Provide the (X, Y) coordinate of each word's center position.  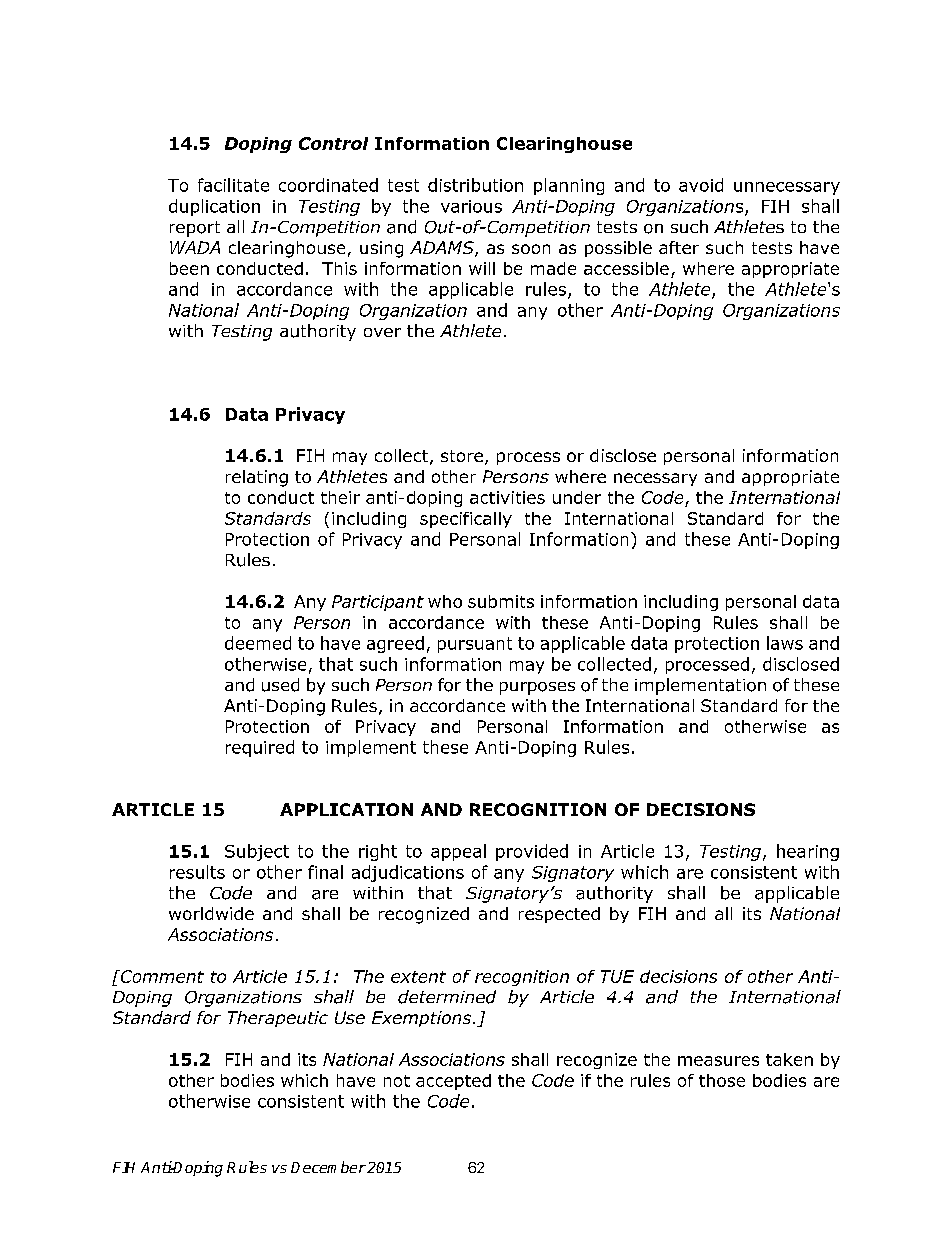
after (679, 247)
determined (447, 997)
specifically (466, 520)
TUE (617, 976)
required (260, 748)
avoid (701, 185)
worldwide (211, 913)
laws (785, 643)
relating (257, 478)
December (328, 1167)
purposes (537, 688)
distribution (475, 185)
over (382, 332)
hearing (808, 852)
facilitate (233, 185)
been (189, 268)
